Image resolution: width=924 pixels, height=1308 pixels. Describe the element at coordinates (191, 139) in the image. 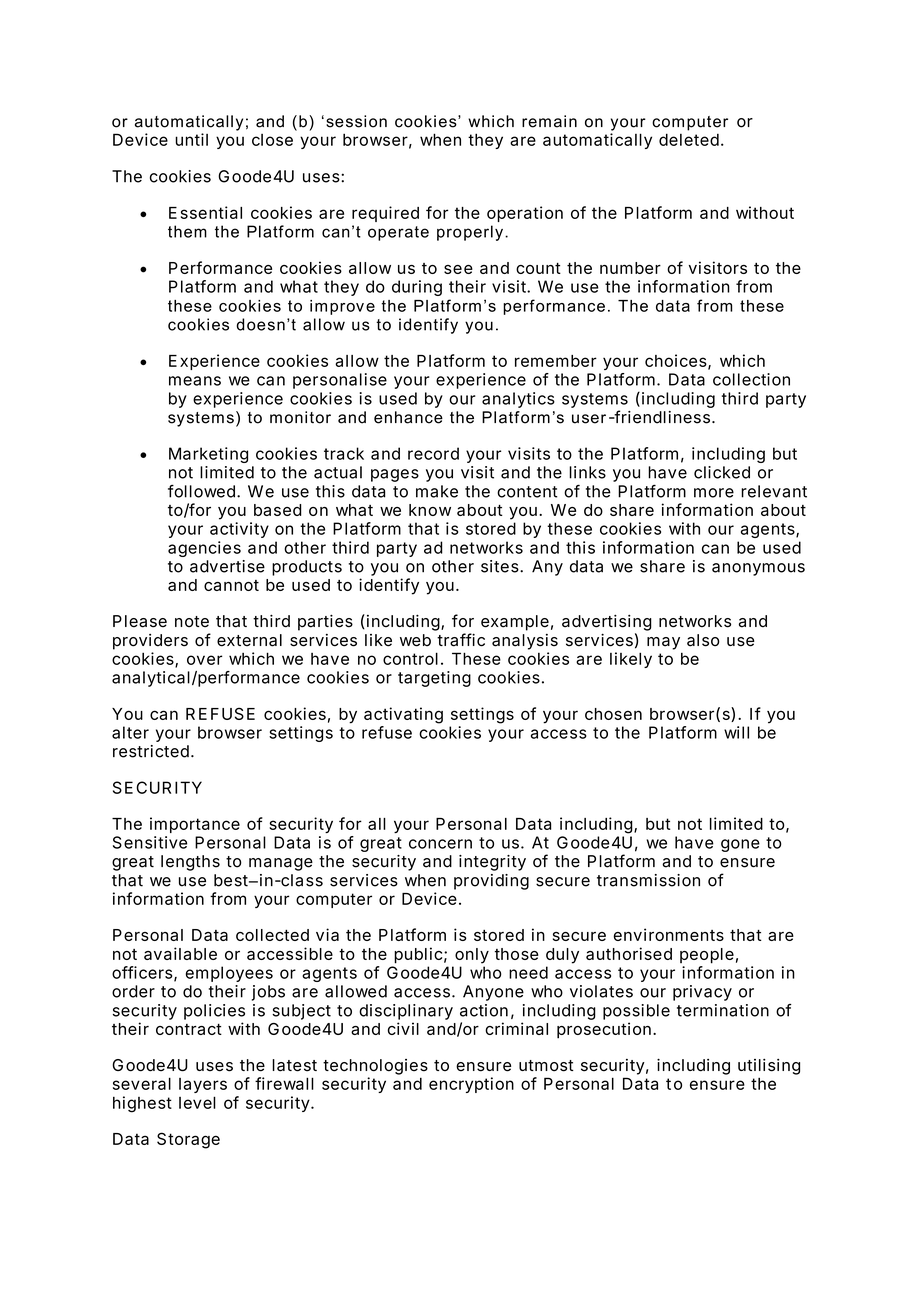

I see `until` at that location.
